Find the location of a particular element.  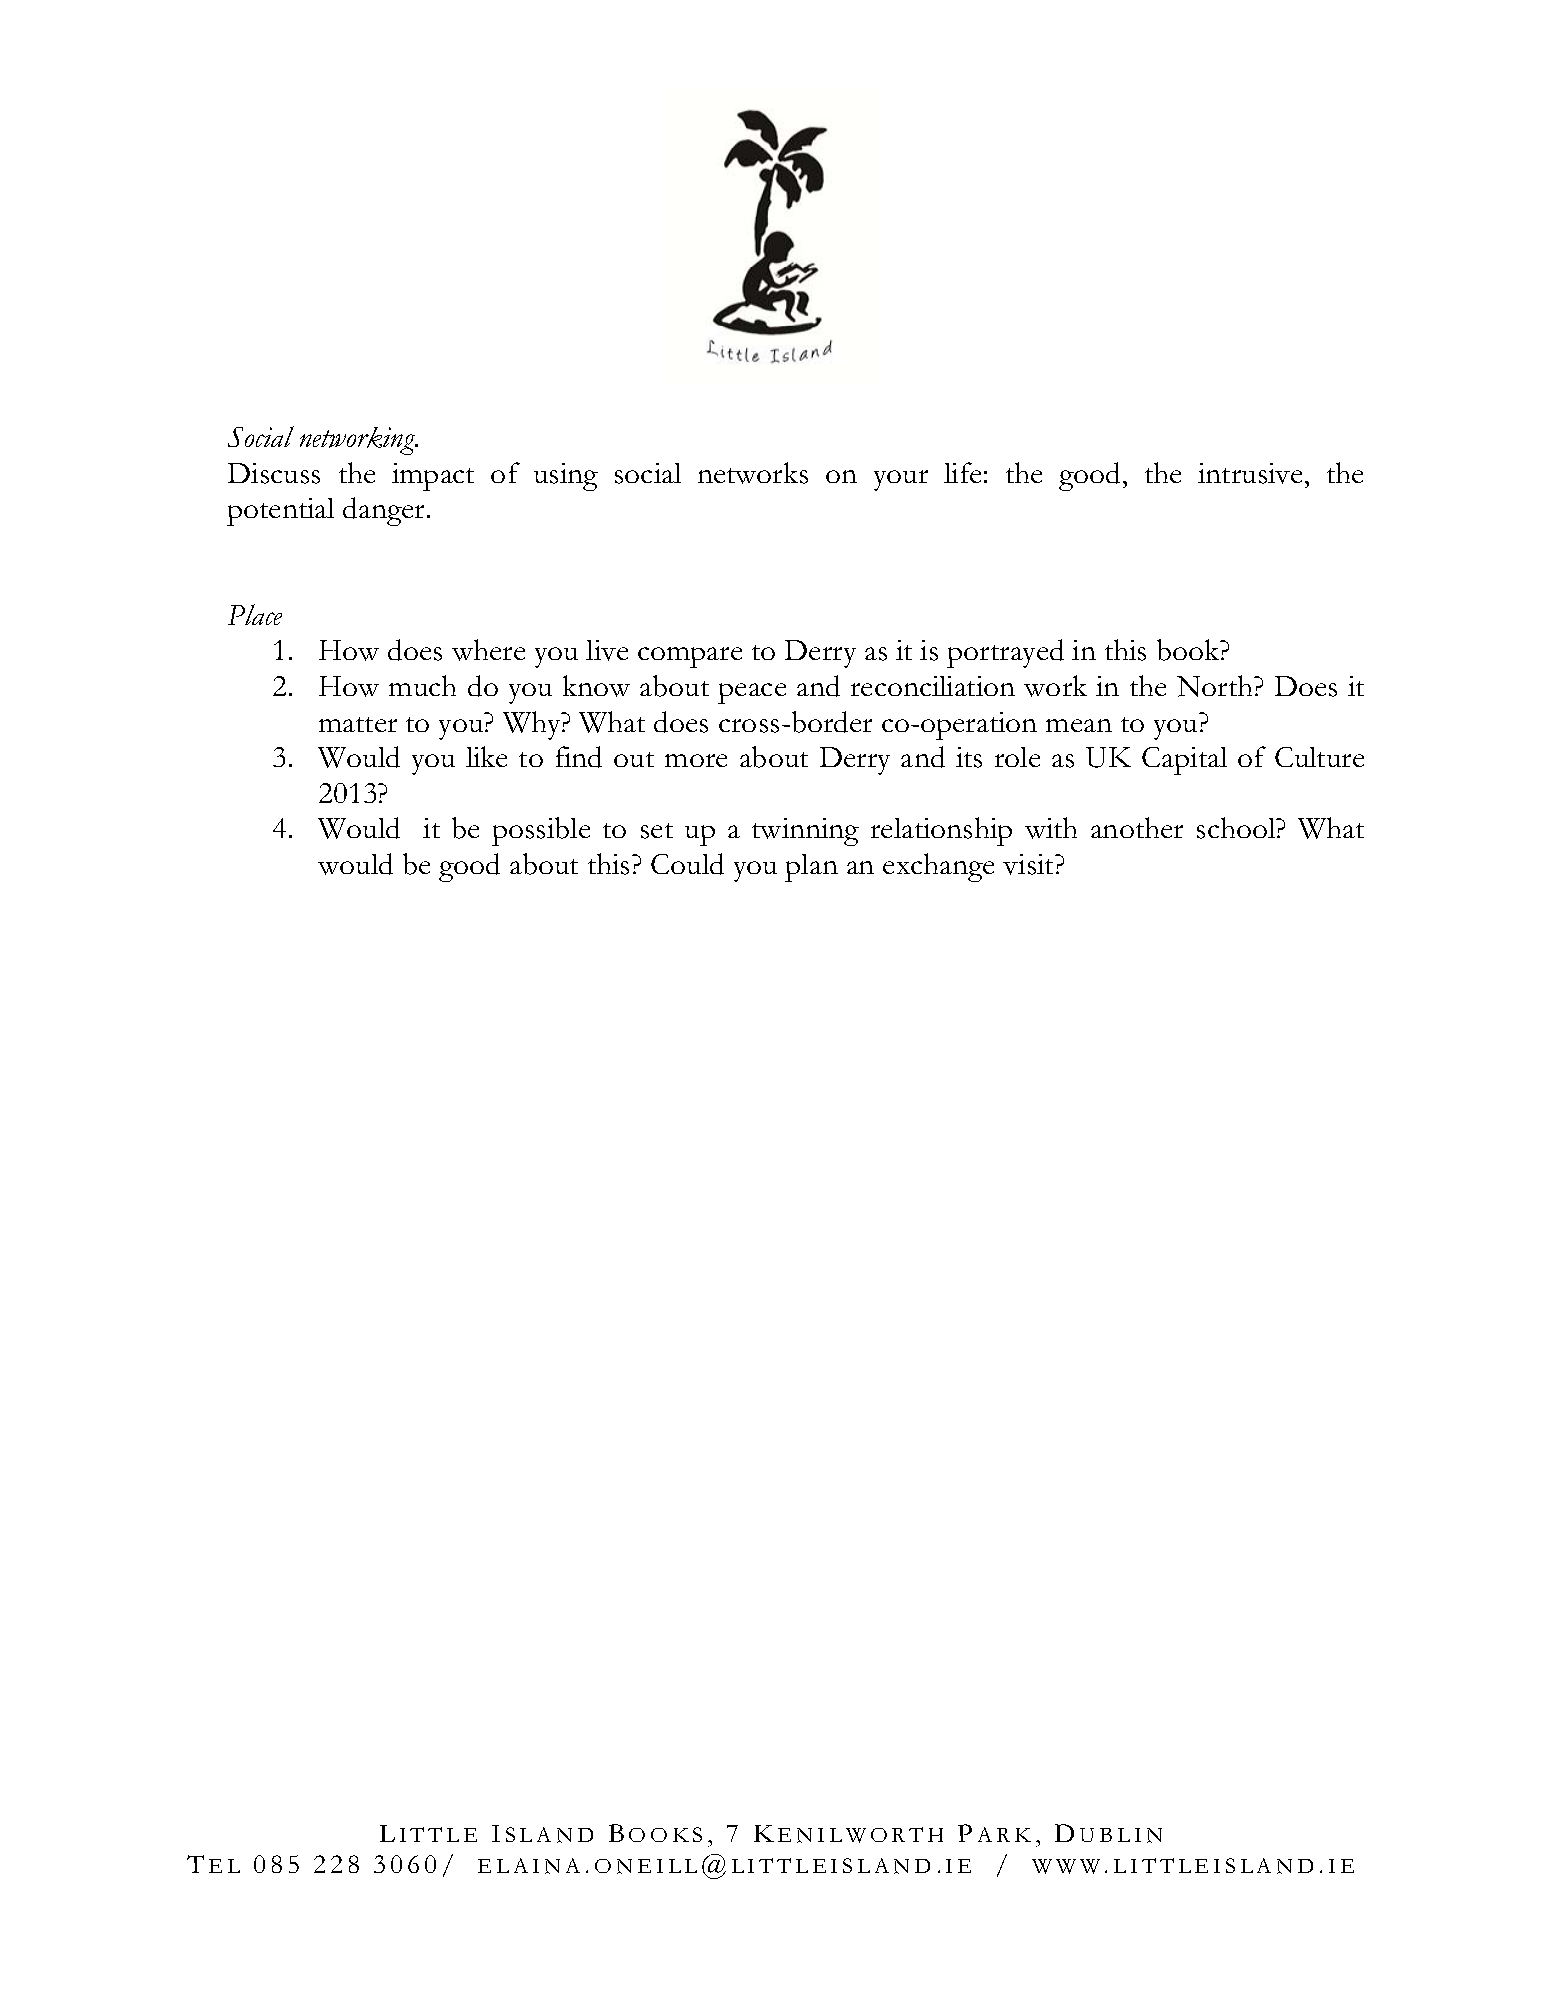

your is located at coordinates (901, 480).
